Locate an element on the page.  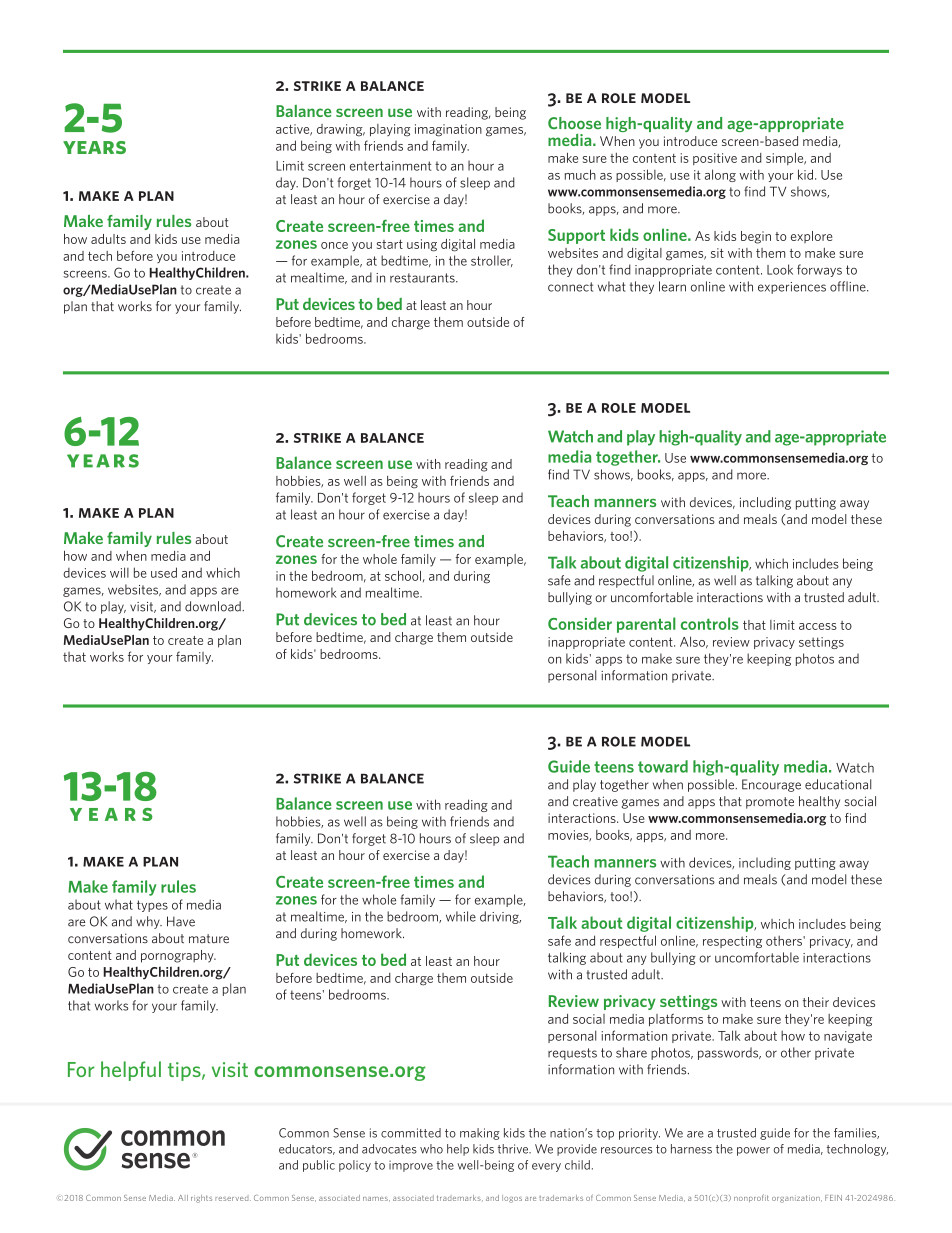
used is located at coordinates (164, 572).
